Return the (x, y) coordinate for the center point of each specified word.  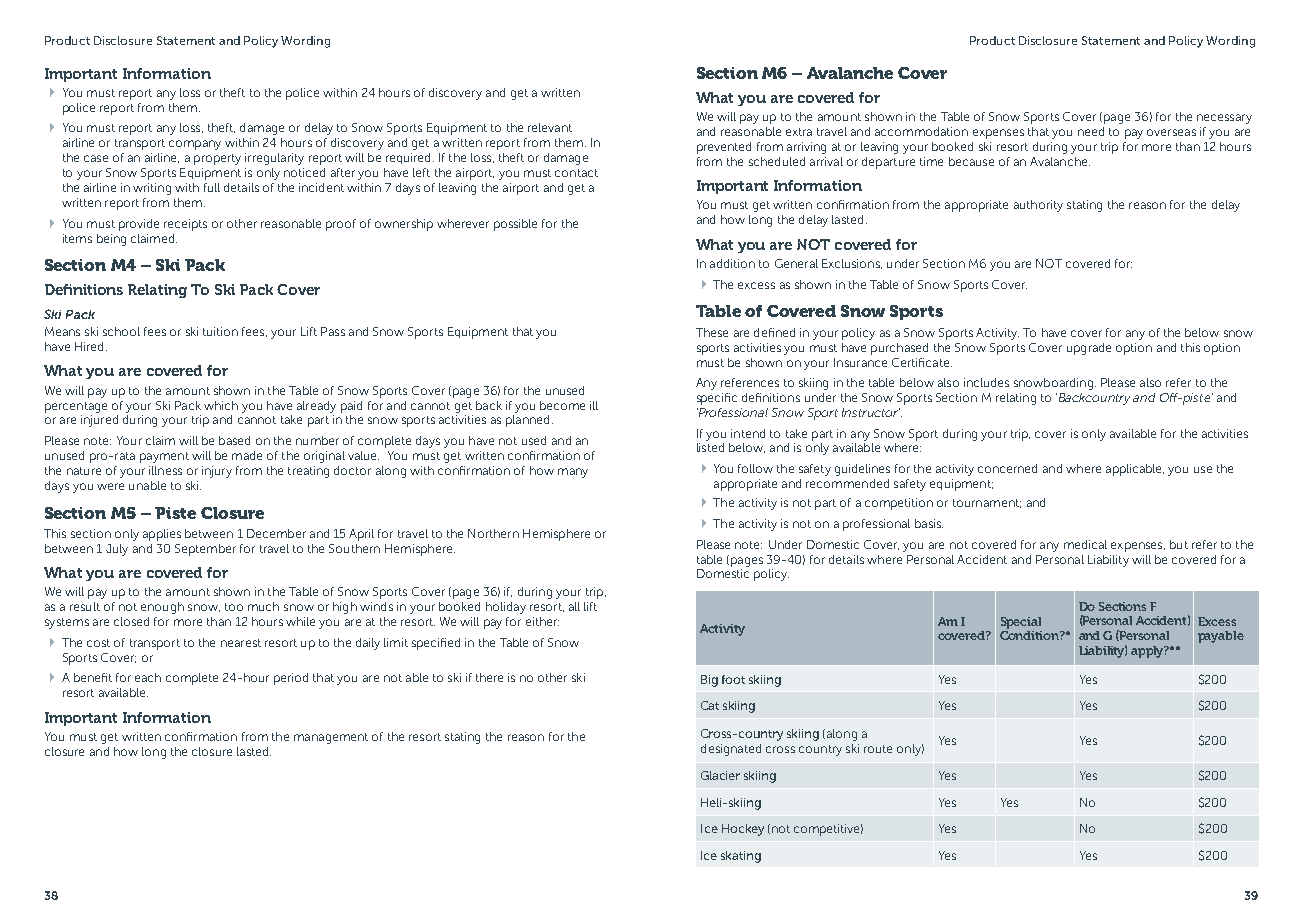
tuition (220, 331)
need (1091, 131)
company (195, 145)
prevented (724, 148)
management (331, 738)
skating (741, 857)
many (573, 473)
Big (709, 681)
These (712, 332)
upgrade (1089, 349)
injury (217, 472)
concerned (1007, 468)
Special (1021, 623)
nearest (241, 643)
